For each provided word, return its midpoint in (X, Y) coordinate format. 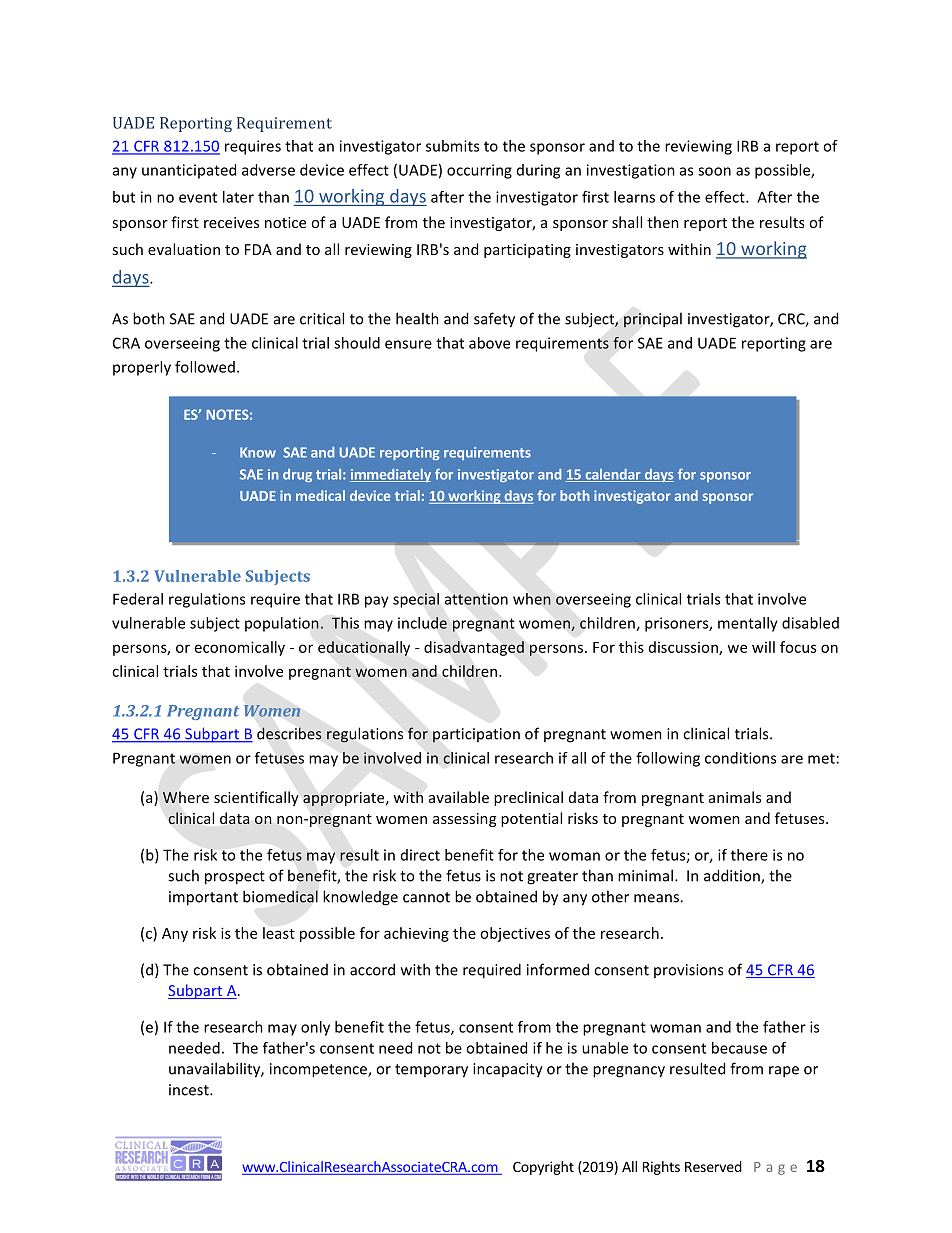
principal (653, 320)
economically (240, 648)
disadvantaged (474, 648)
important (203, 898)
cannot (426, 897)
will (763, 647)
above (489, 343)
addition (733, 876)
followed (205, 367)
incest (190, 1090)
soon (714, 171)
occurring (479, 171)
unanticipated (189, 171)
